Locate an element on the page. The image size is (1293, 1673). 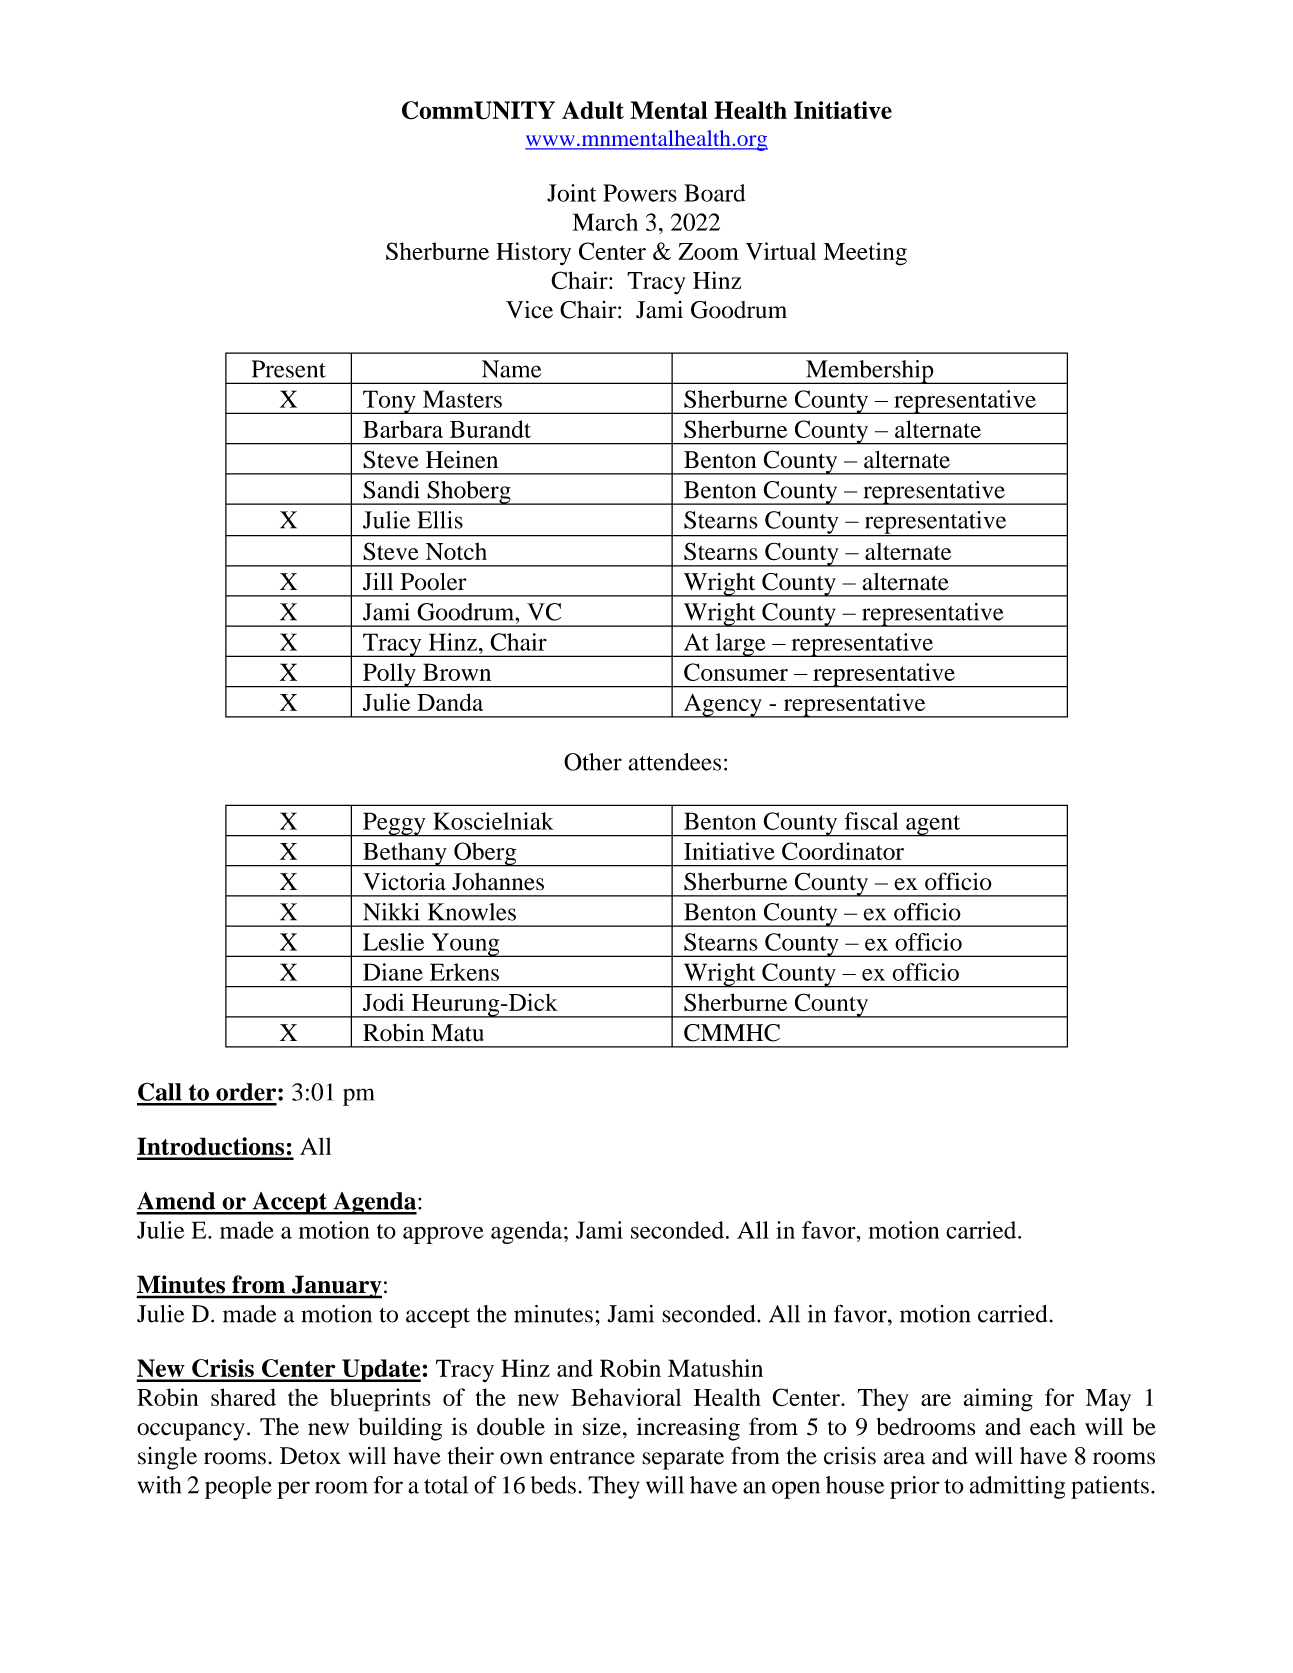
Meeting is located at coordinates (865, 254).
